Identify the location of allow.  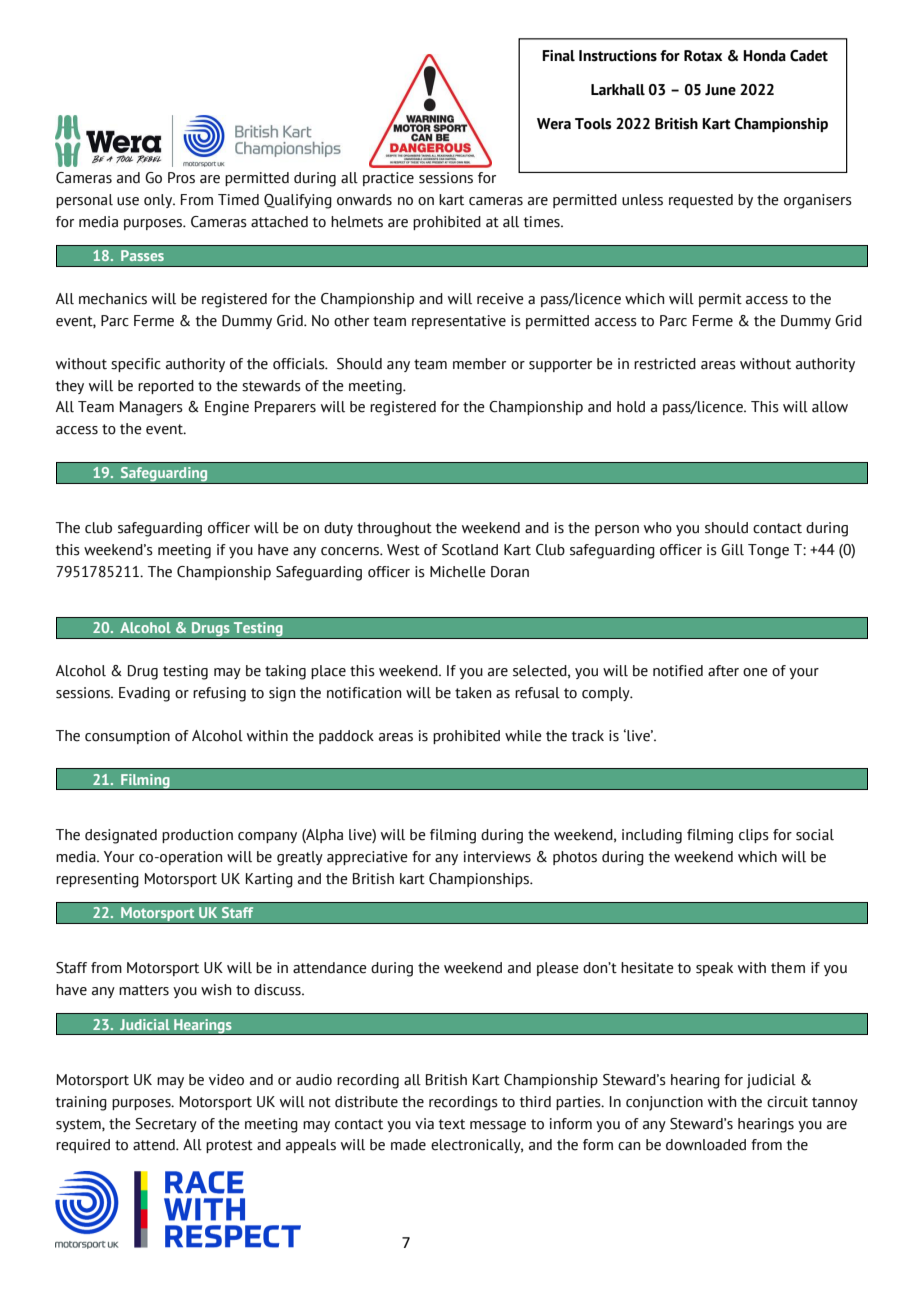
(830, 407).
